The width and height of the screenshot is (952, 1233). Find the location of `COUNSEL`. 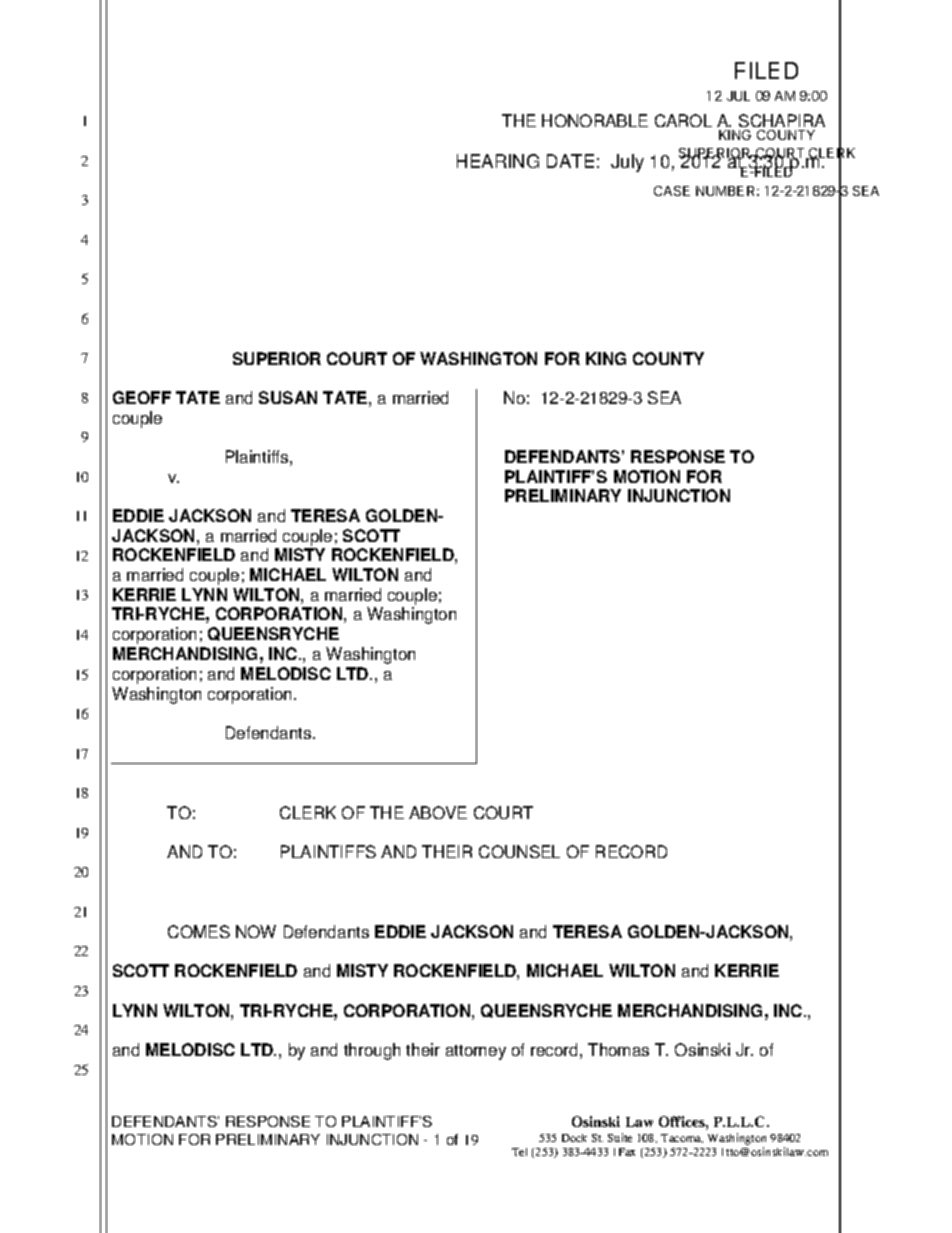

COUNSEL is located at coordinates (519, 851).
